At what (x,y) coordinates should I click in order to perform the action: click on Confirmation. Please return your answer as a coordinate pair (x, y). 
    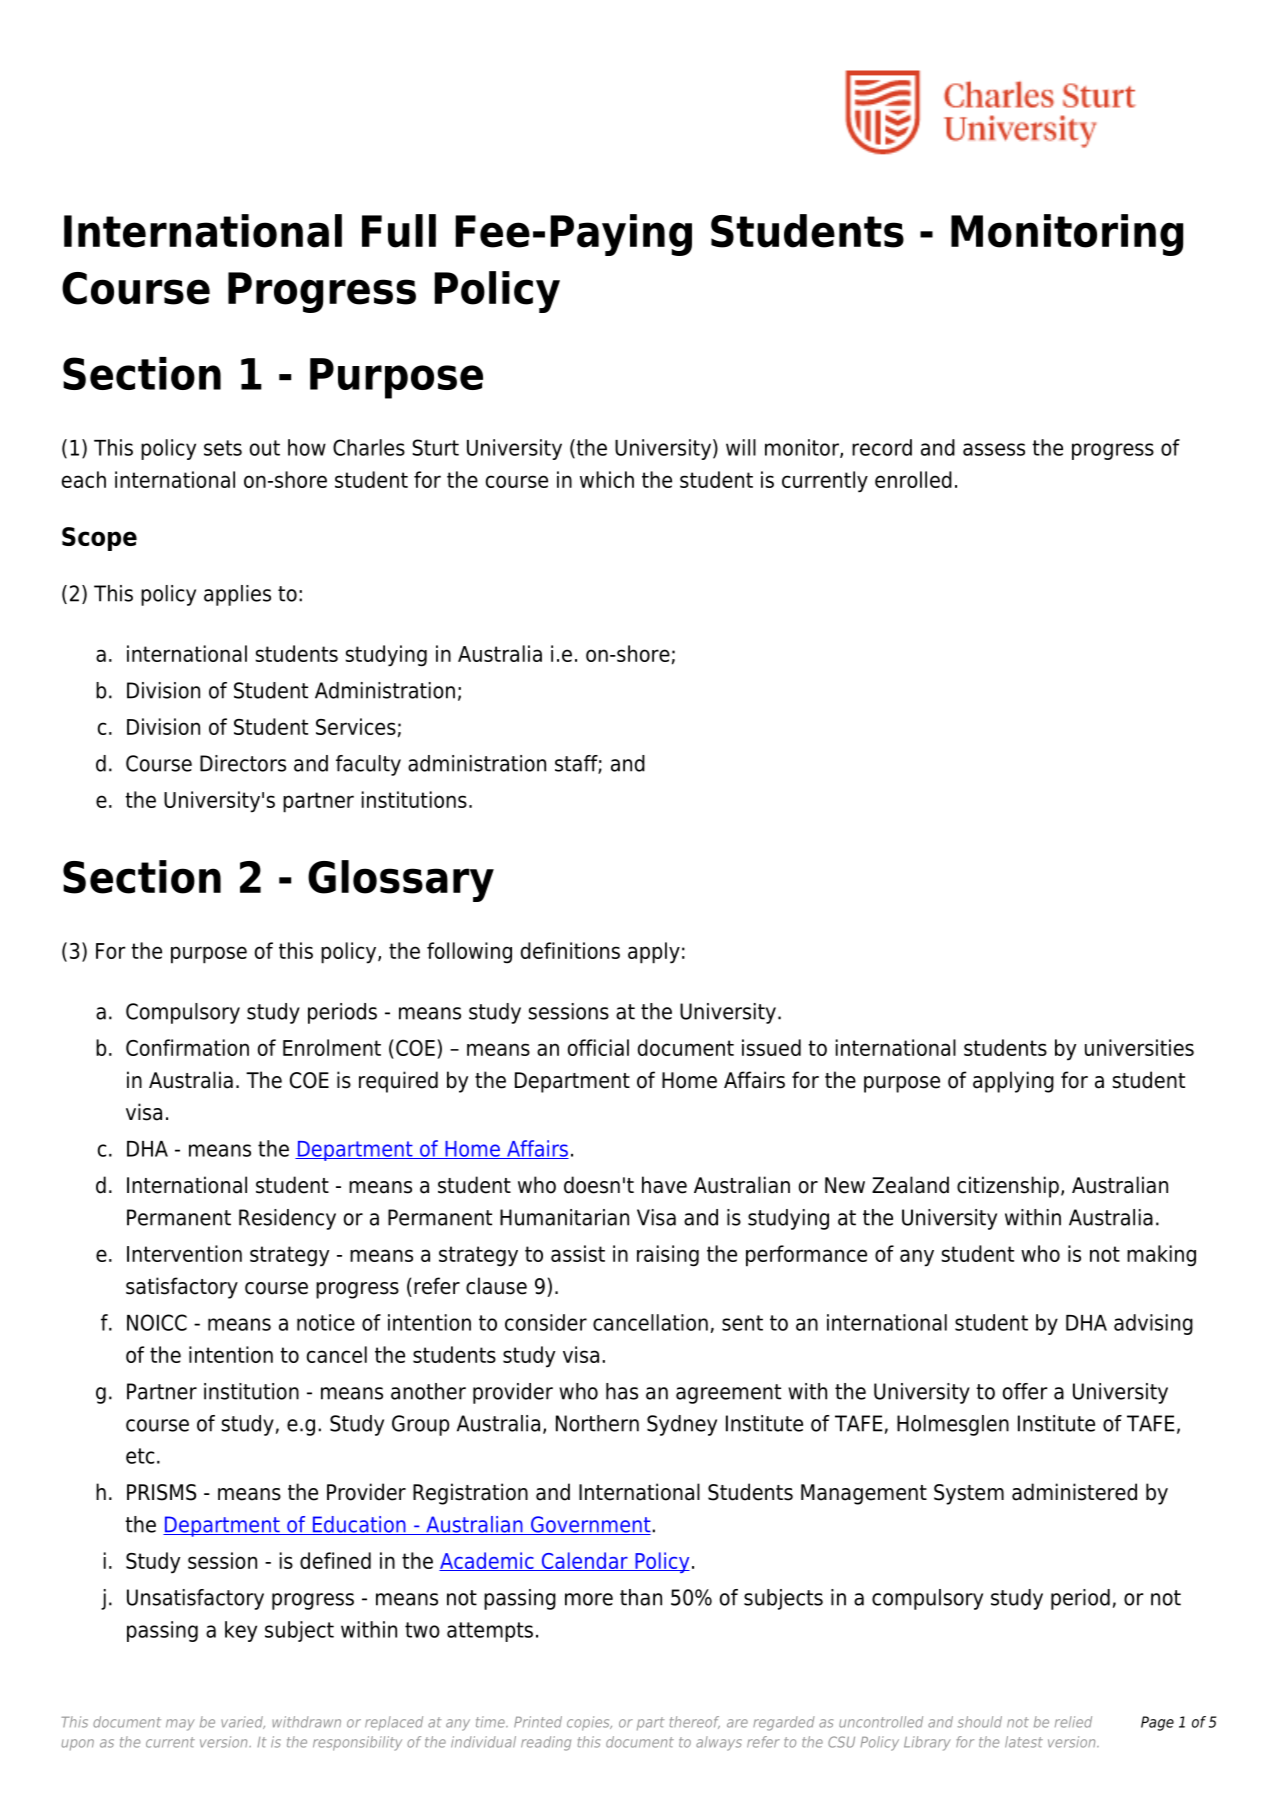
    Looking at the image, I should click on (187, 1047).
